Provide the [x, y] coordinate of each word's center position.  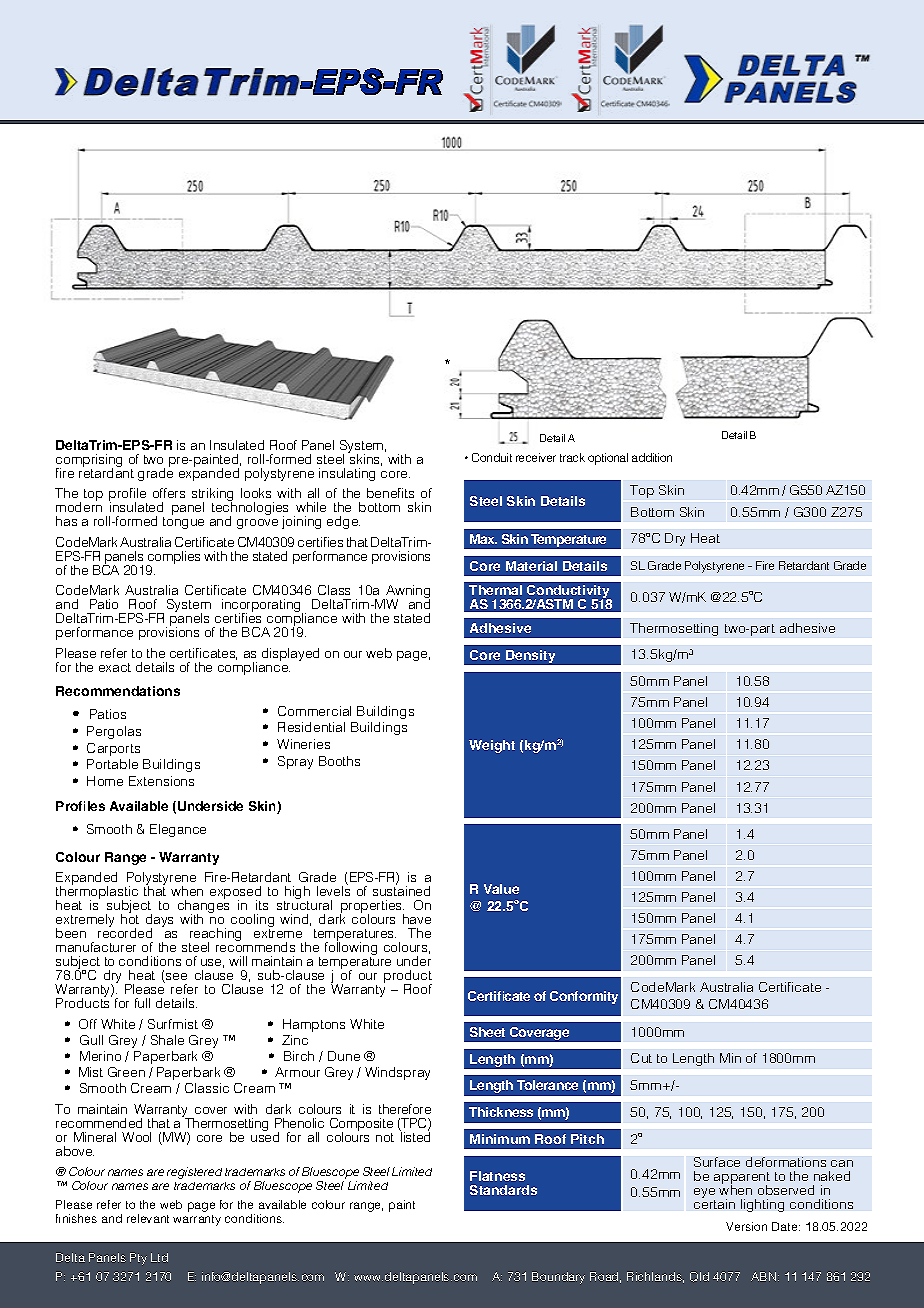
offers [169, 493]
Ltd [159, 1257]
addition [652, 457]
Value [501, 889]
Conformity [584, 997]
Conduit [492, 457]
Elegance [178, 830]
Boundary [558, 1278]
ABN [765, 1276]
